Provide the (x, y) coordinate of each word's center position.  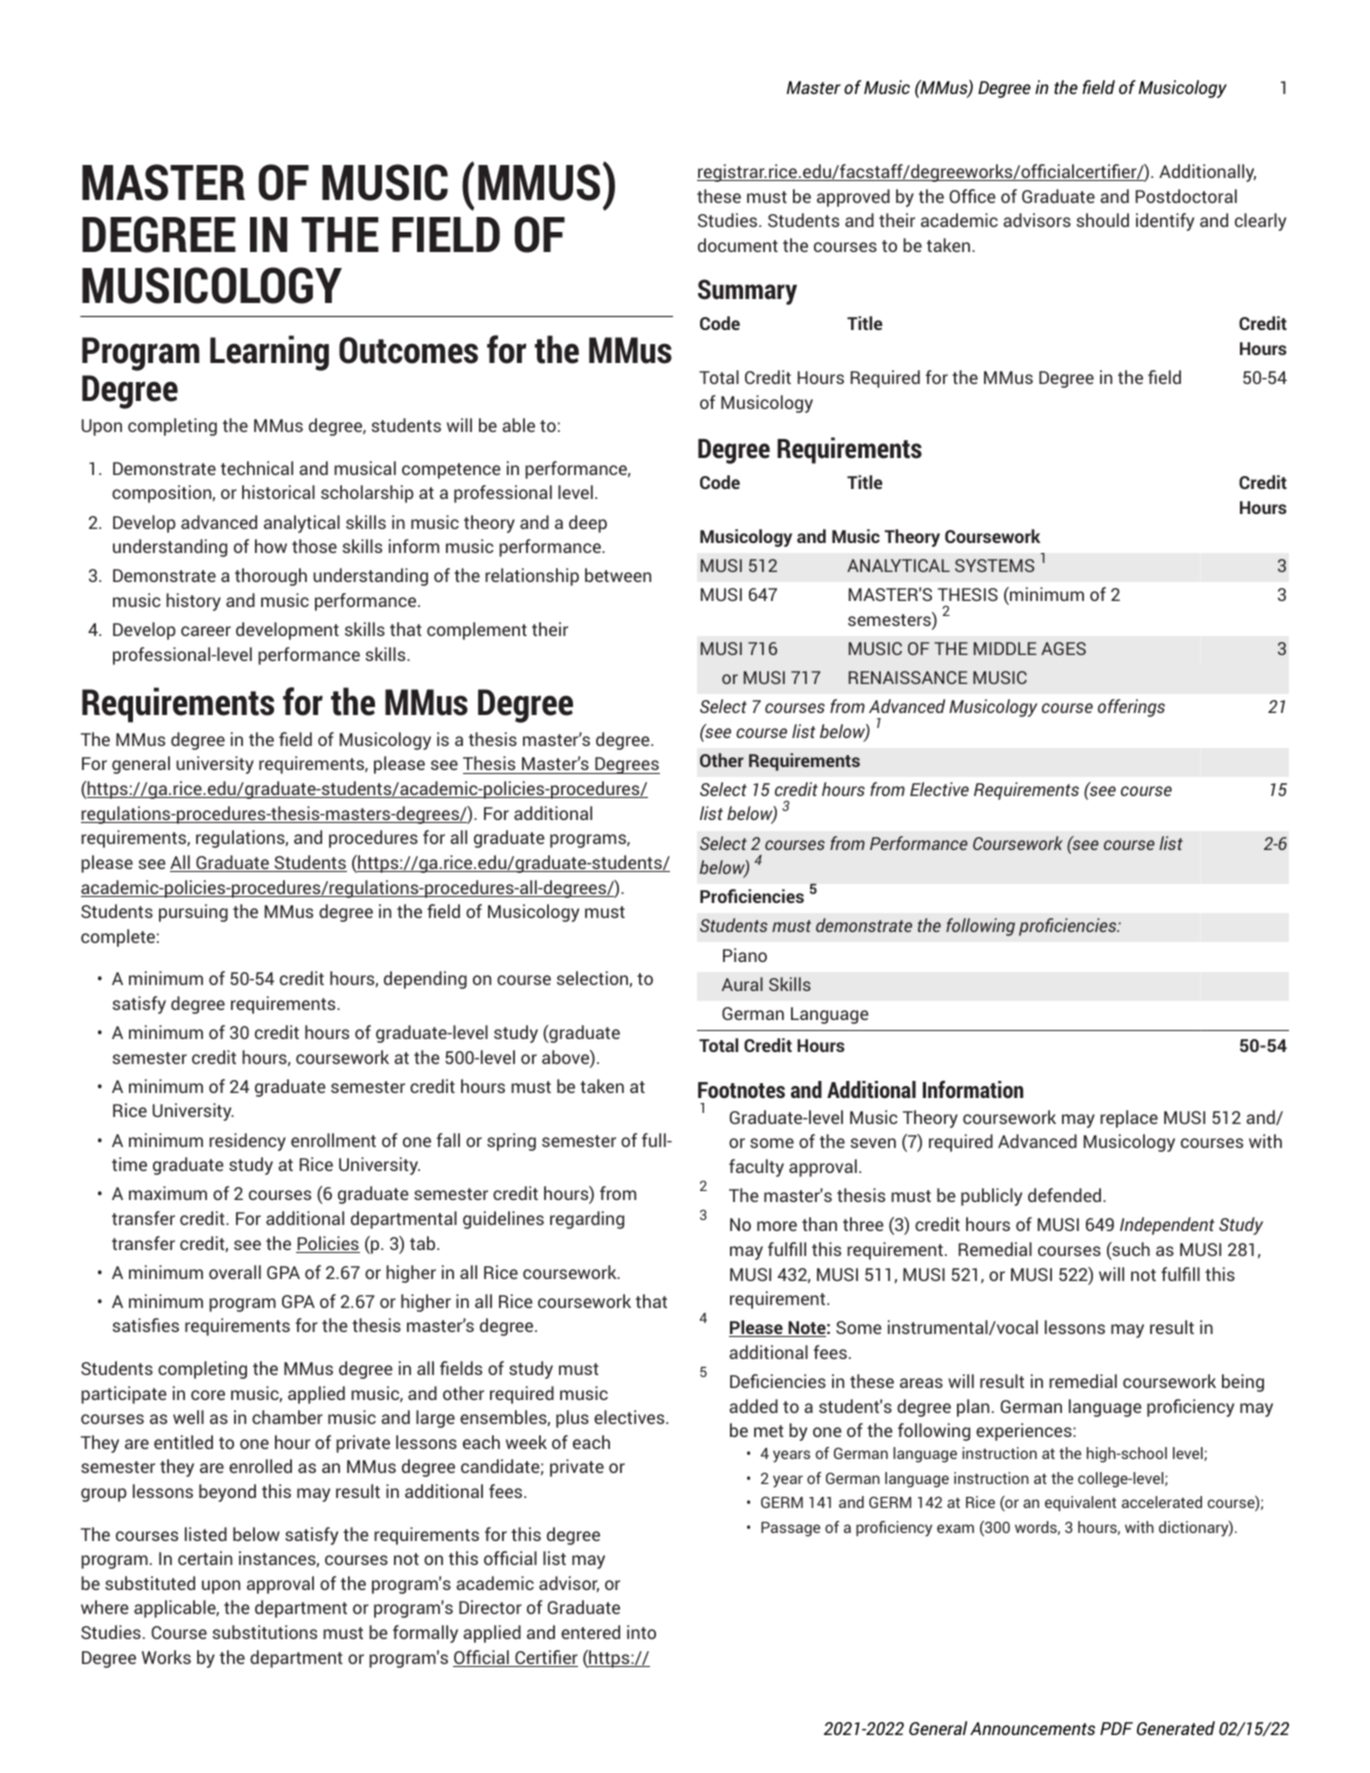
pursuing (193, 913)
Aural (742, 984)
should (1102, 220)
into (641, 1632)
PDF (1116, 1728)
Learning (269, 353)
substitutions (264, 1632)
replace (1129, 1119)
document (738, 245)
